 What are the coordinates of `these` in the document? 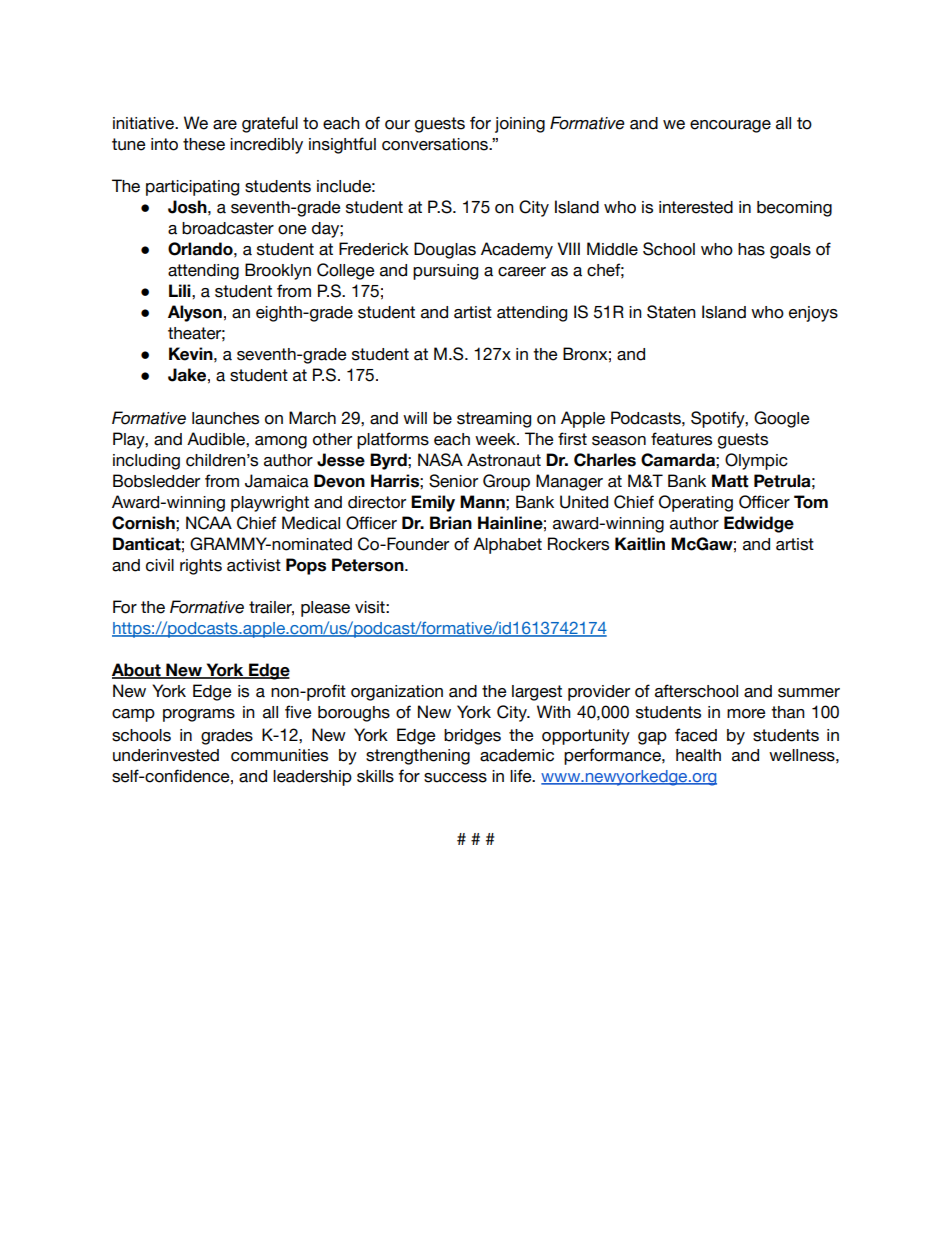 It's located at (204, 144).
